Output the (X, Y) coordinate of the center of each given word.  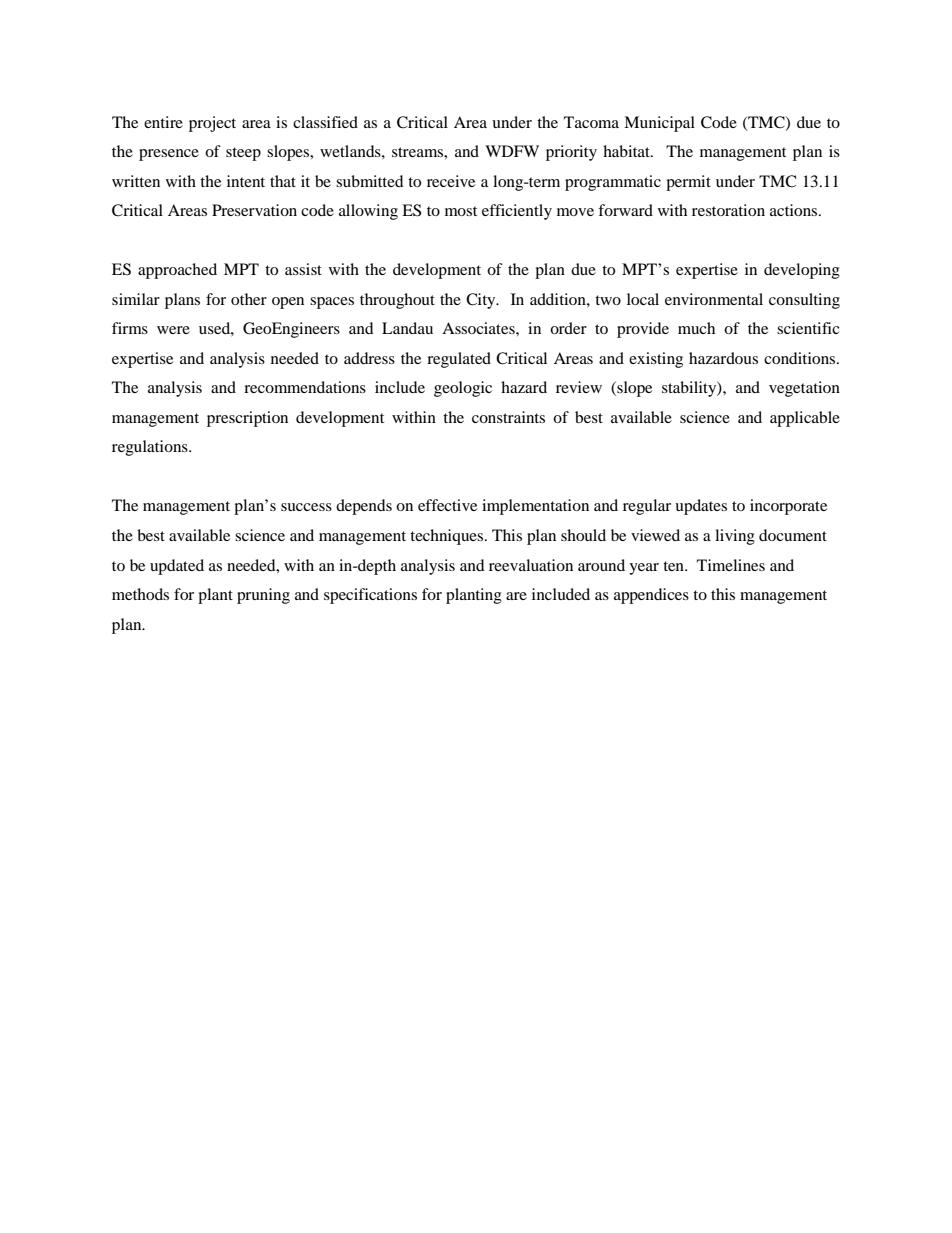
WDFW (512, 151)
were (173, 330)
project (212, 124)
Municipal (659, 124)
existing (656, 360)
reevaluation (531, 565)
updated (177, 567)
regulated (459, 360)
